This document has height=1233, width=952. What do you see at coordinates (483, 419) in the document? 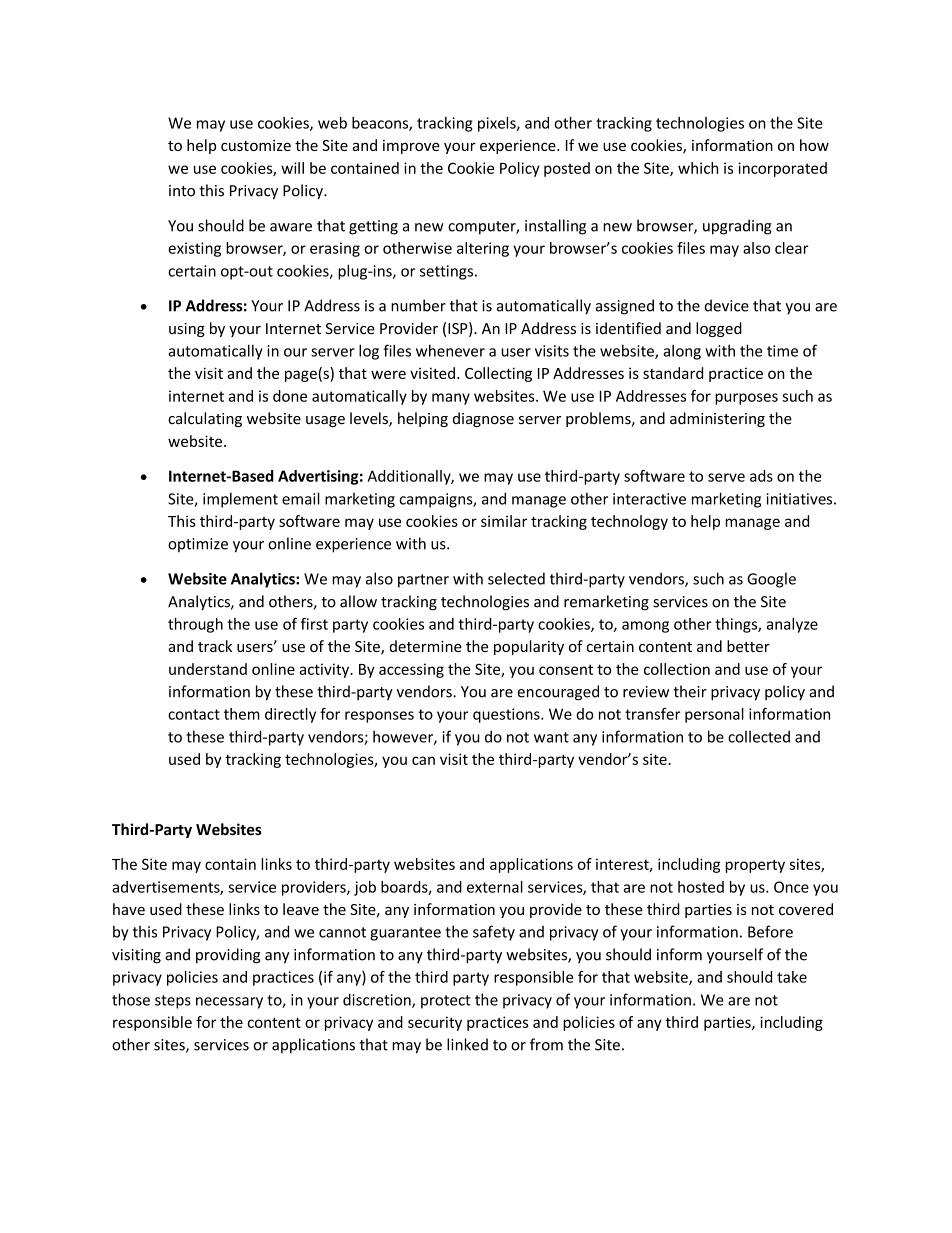
I see `diagnose` at bounding box center [483, 419].
